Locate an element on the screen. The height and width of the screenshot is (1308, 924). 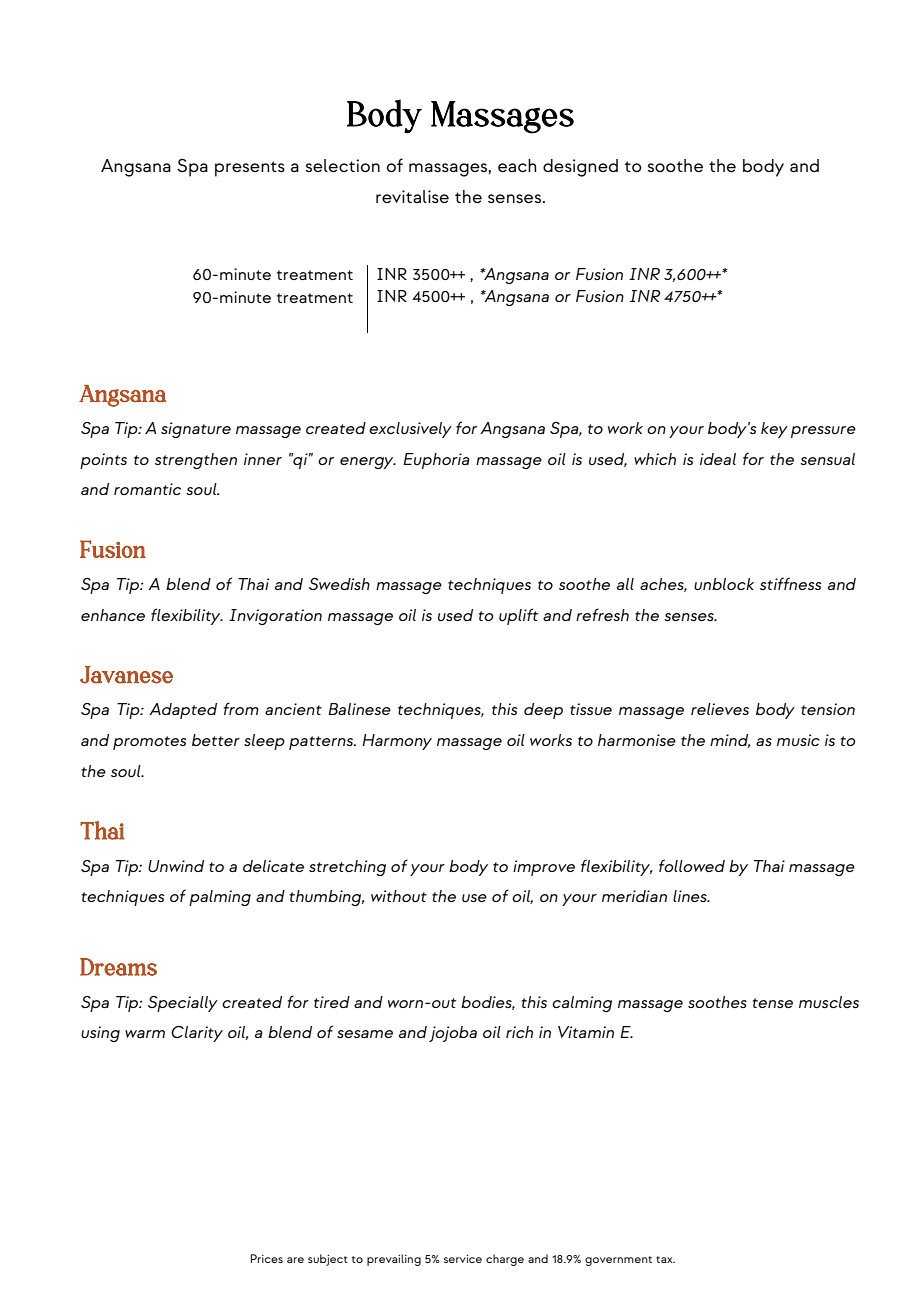
presents is located at coordinates (250, 169).
